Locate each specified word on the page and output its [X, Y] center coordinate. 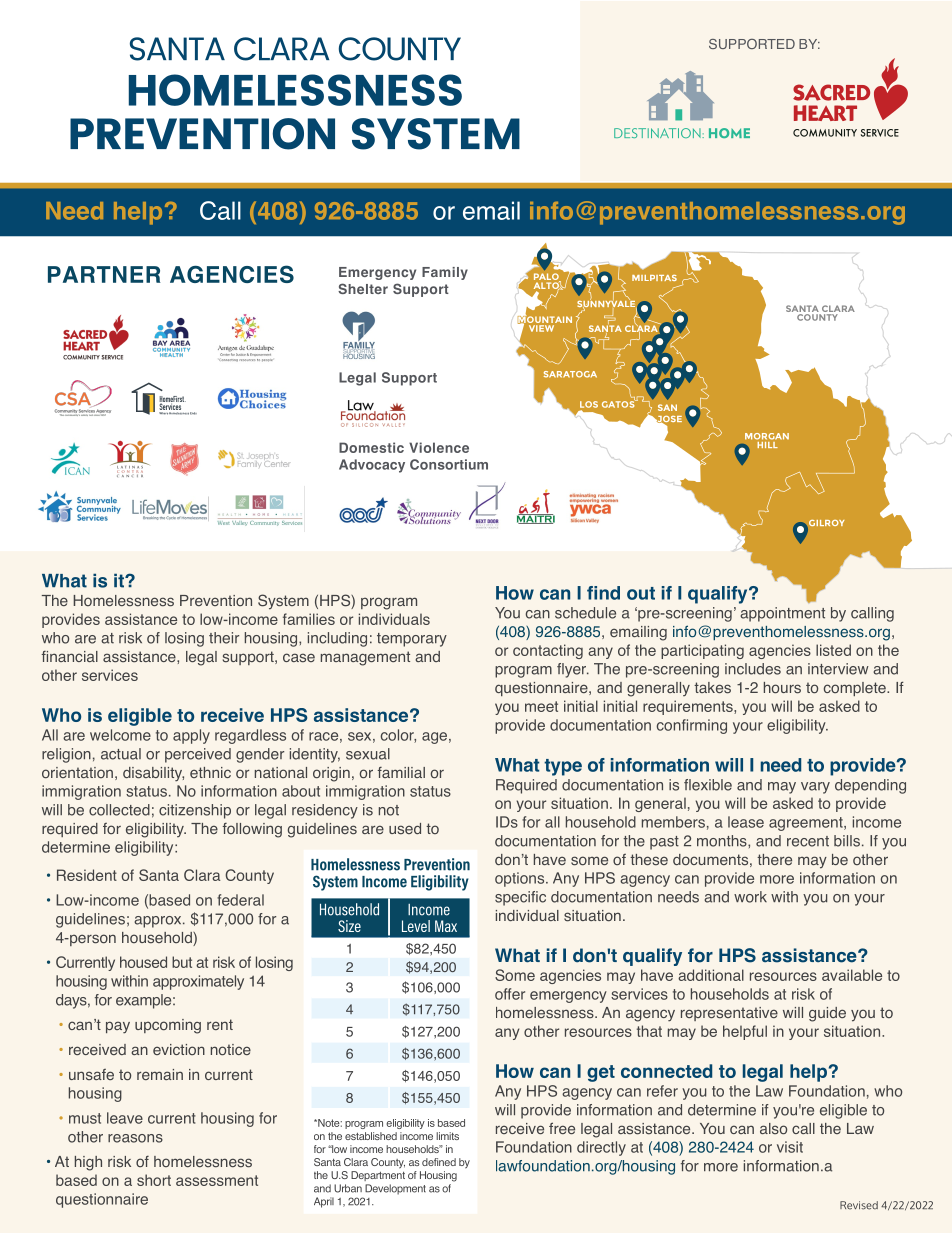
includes [753, 669]
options [521, 879]
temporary [412, 640]
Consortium [449, 464]
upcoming [168, 1026]
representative [729, 1014]
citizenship [195, 811]
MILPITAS [654, 278]
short [154, 1180]
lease [746, 822]
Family [445, 273]
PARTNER [104, 274]
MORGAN [767, 436]
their [224, 638]
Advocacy [372, 466]
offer [510, 994]
